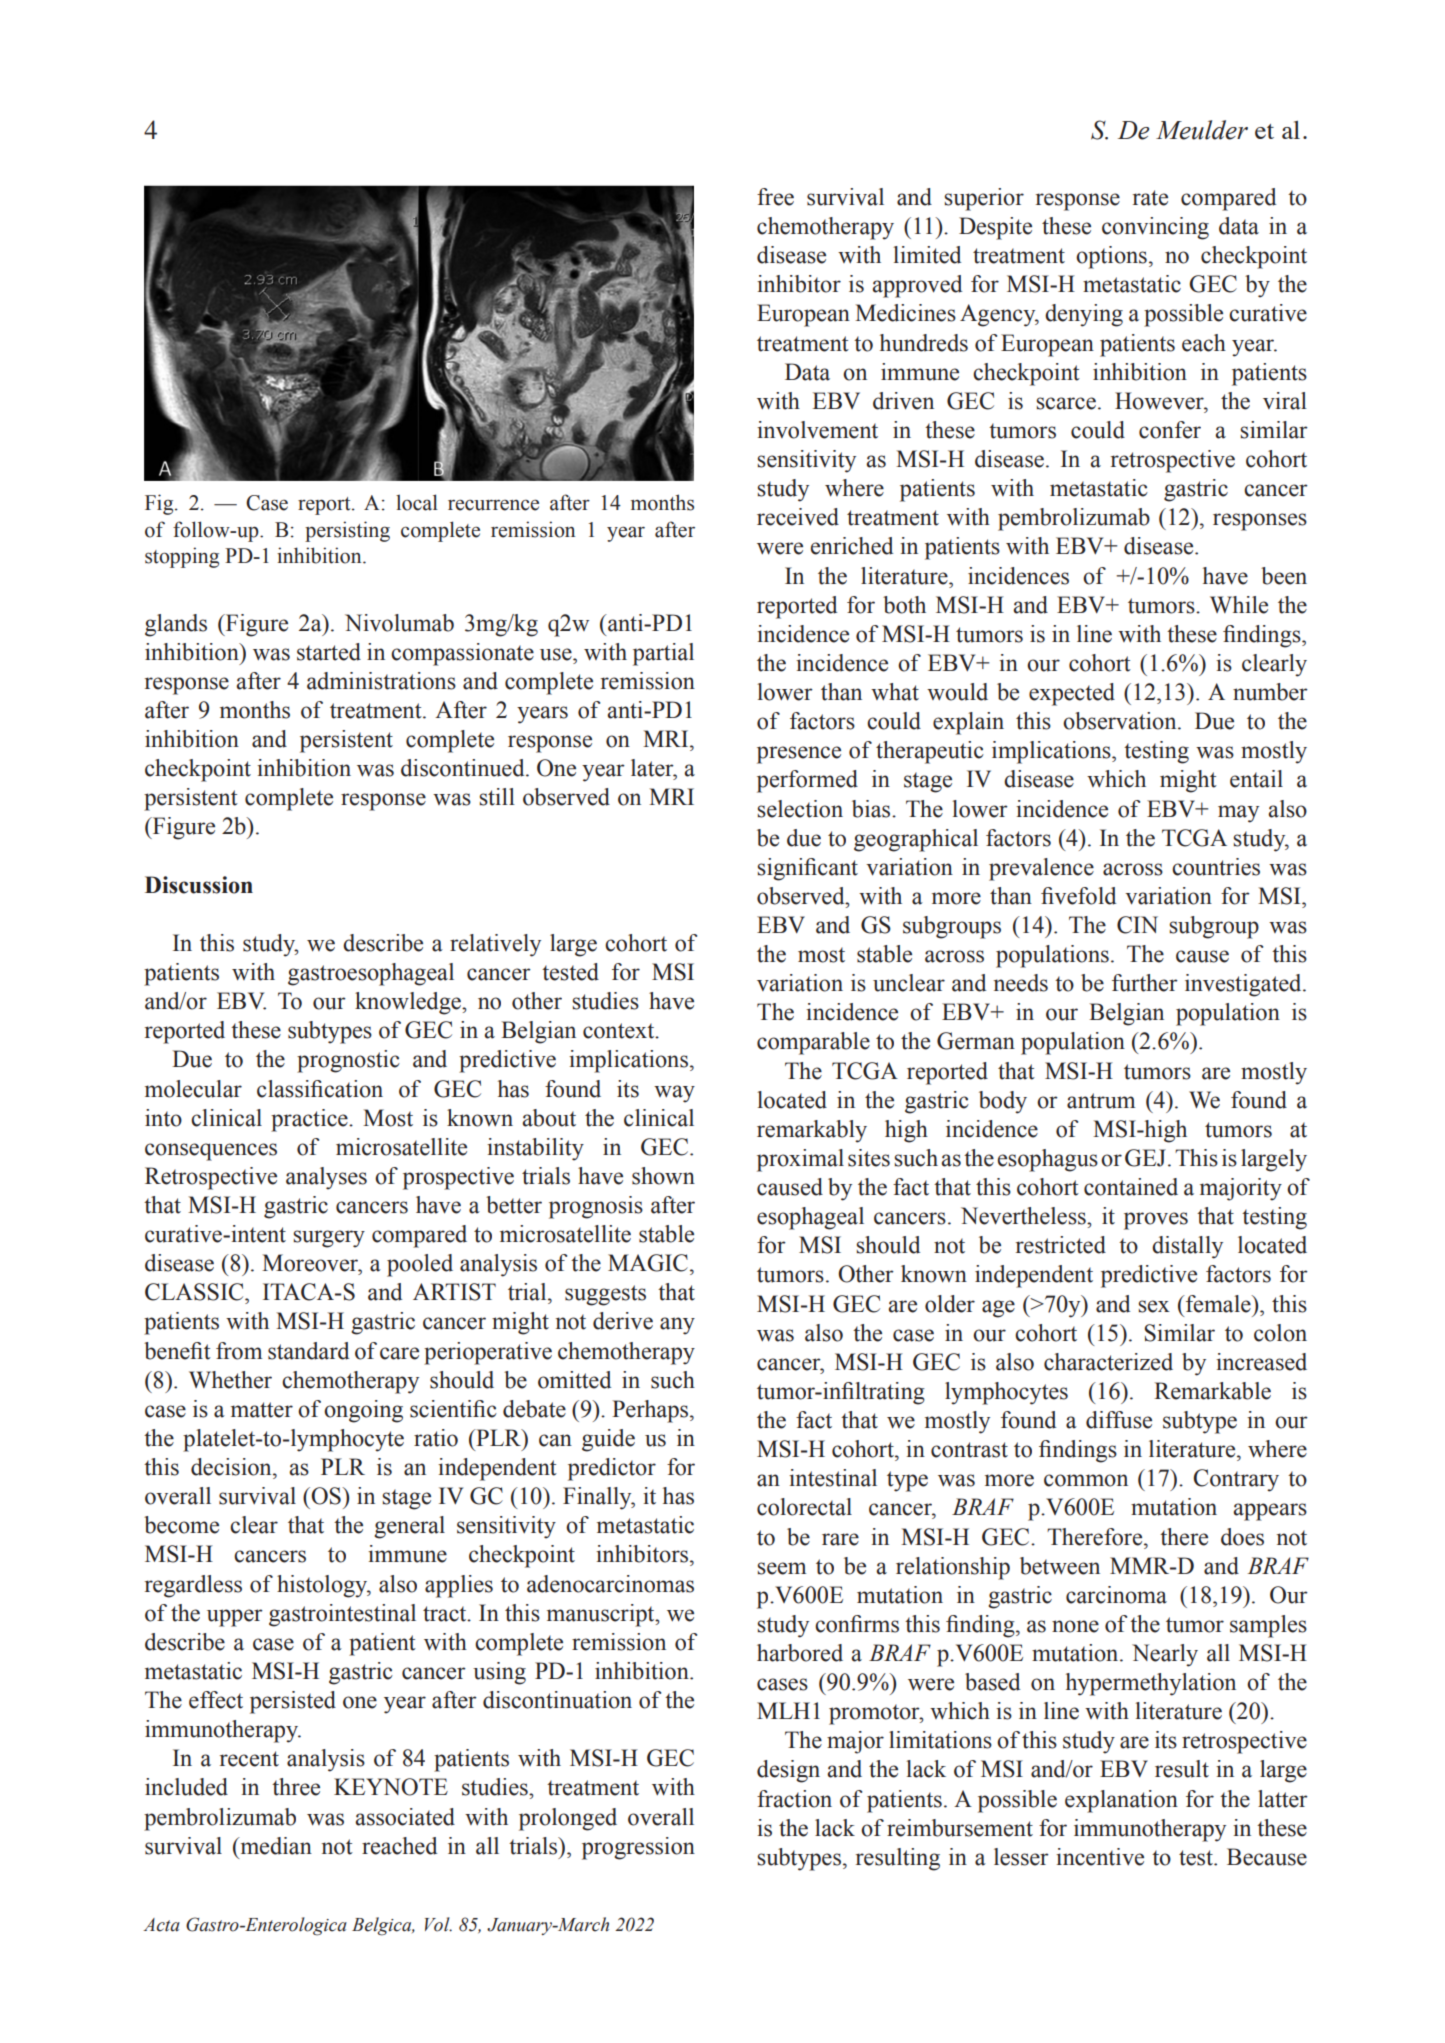 This document has height=2043, width=1445. Describe the element at coordinates (663, 654) in the document. I see `partial` at that location.
